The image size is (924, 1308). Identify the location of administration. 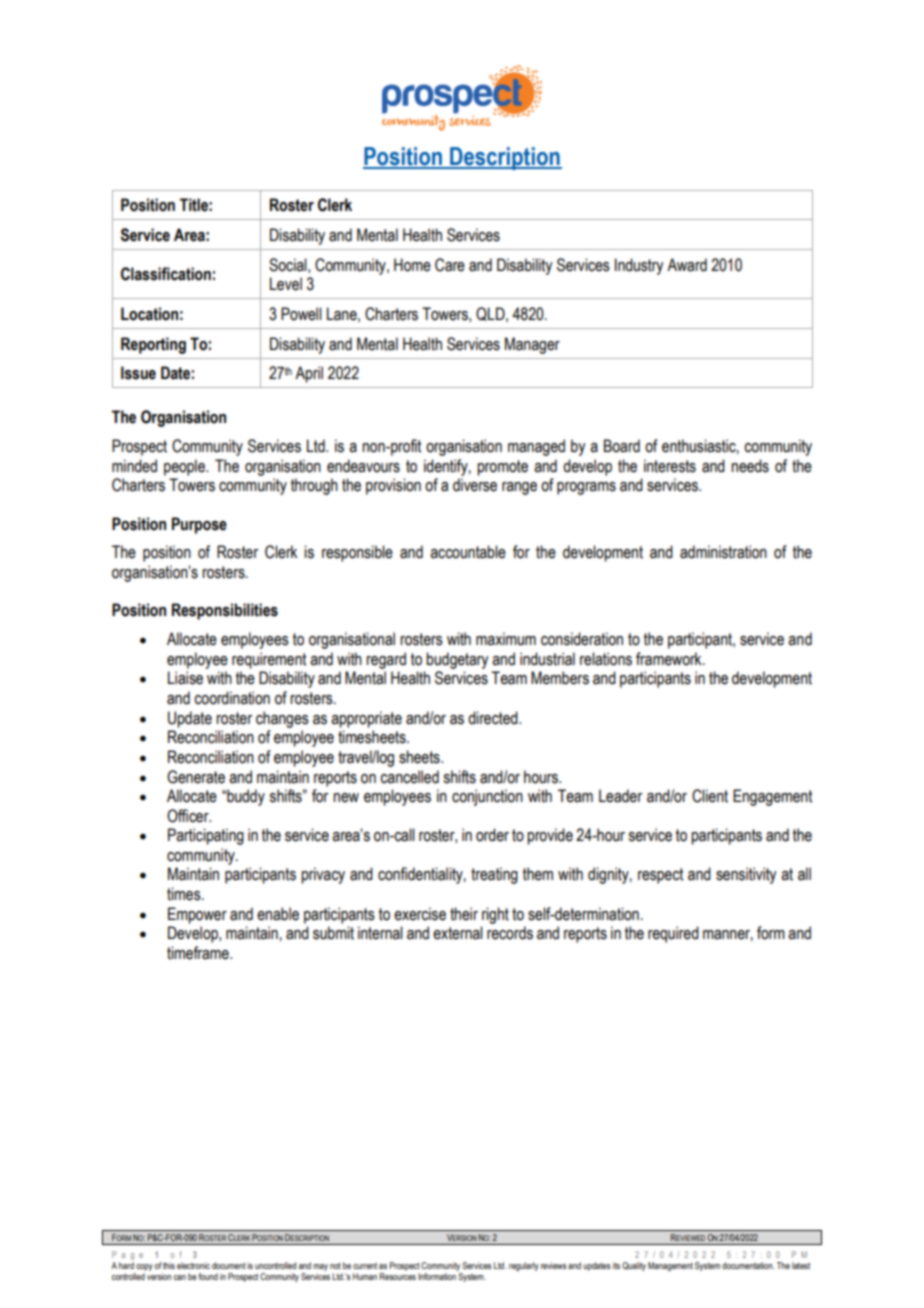
(723, 552).
